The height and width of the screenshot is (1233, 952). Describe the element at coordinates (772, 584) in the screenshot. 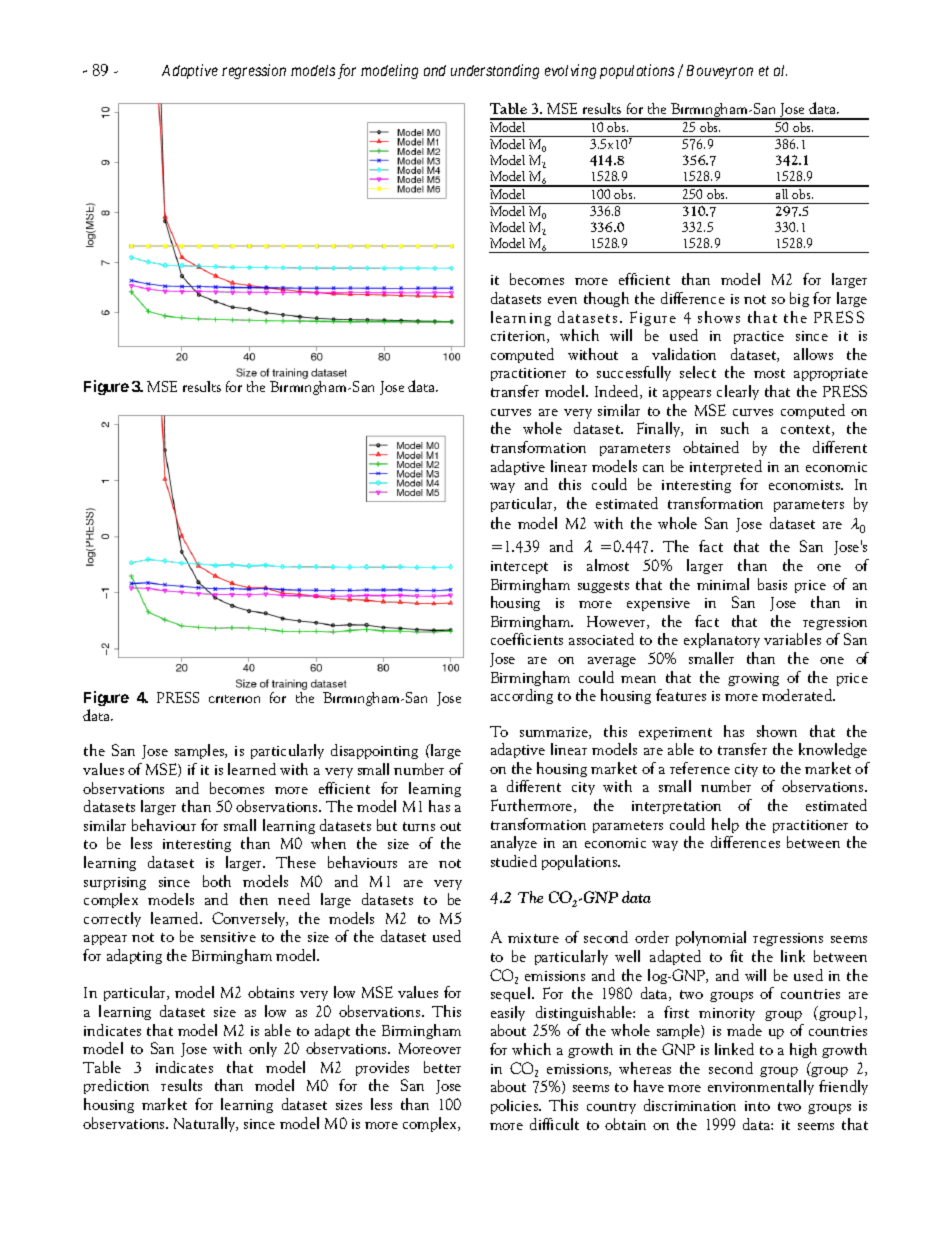

I see `basis` at that location.
